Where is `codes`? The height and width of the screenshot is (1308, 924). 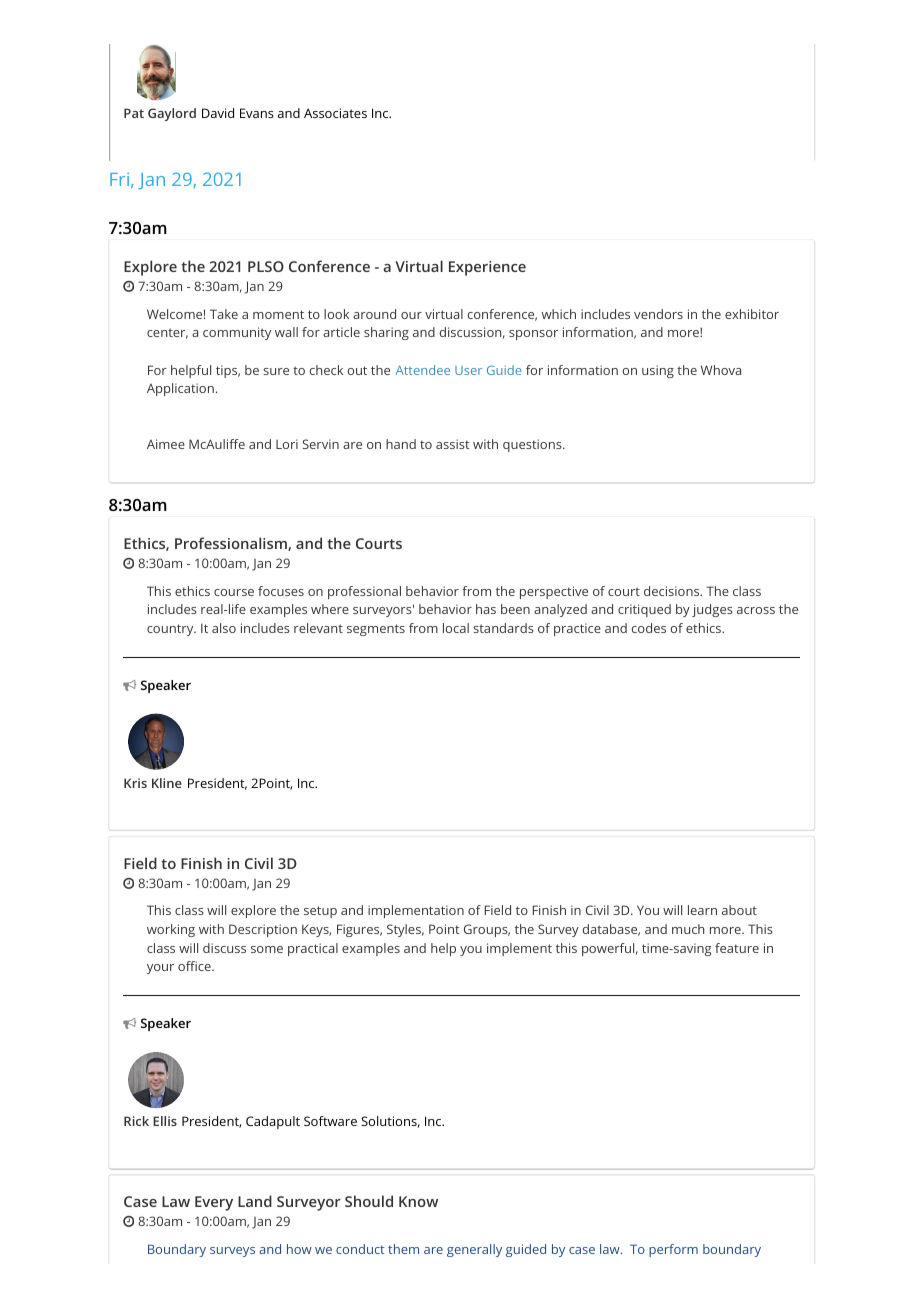
codes is located at coordinates (649, 628).
